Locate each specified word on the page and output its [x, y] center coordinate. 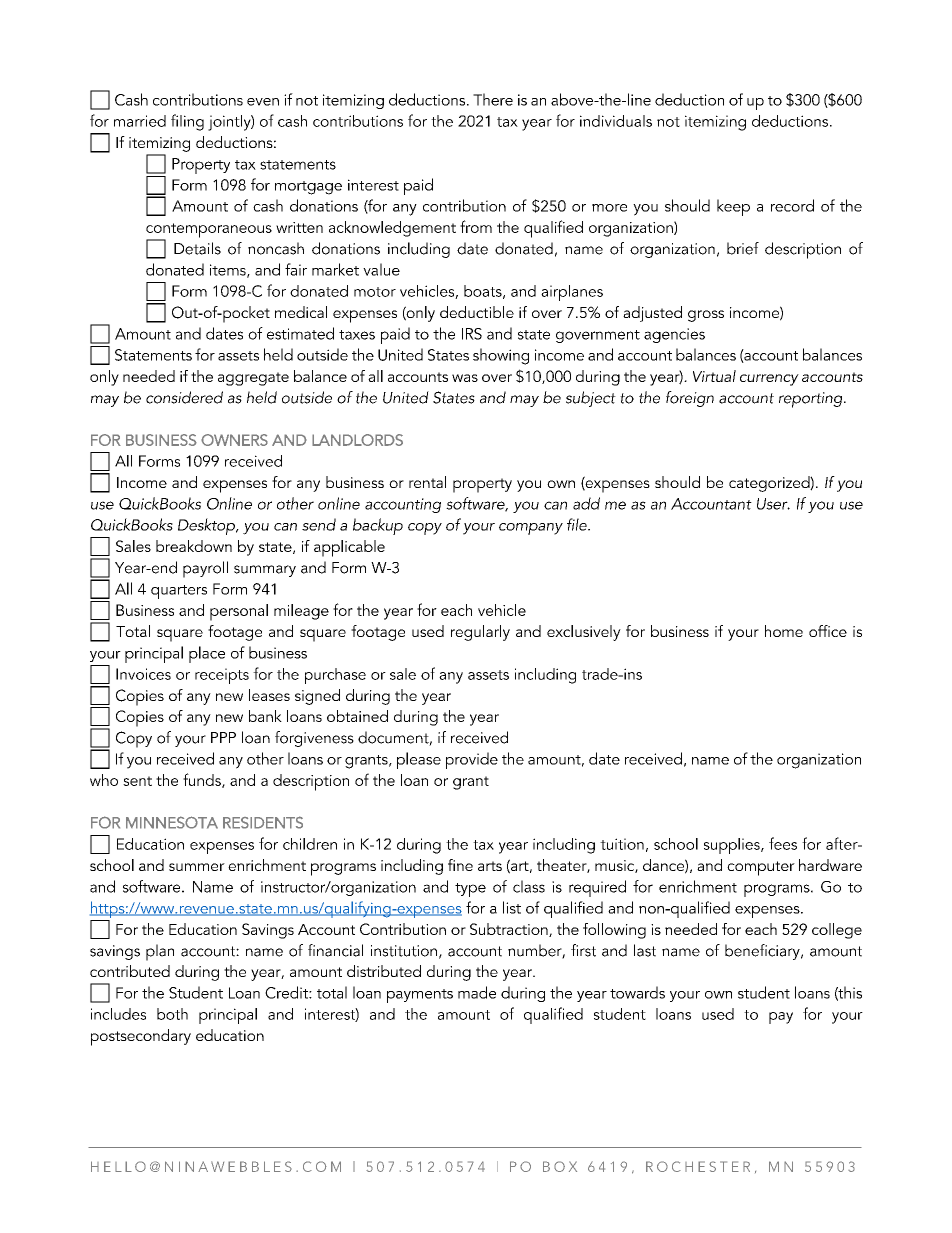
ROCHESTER [698, 1166]
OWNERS [234, 440]
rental [427, 482]
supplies [733, 846]
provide [472, 760]
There [493, 99]
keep [733, 207]
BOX [560, 1166]
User [773, 504]
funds [203, 780]
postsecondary [141, 1037]
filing [187, 122]
